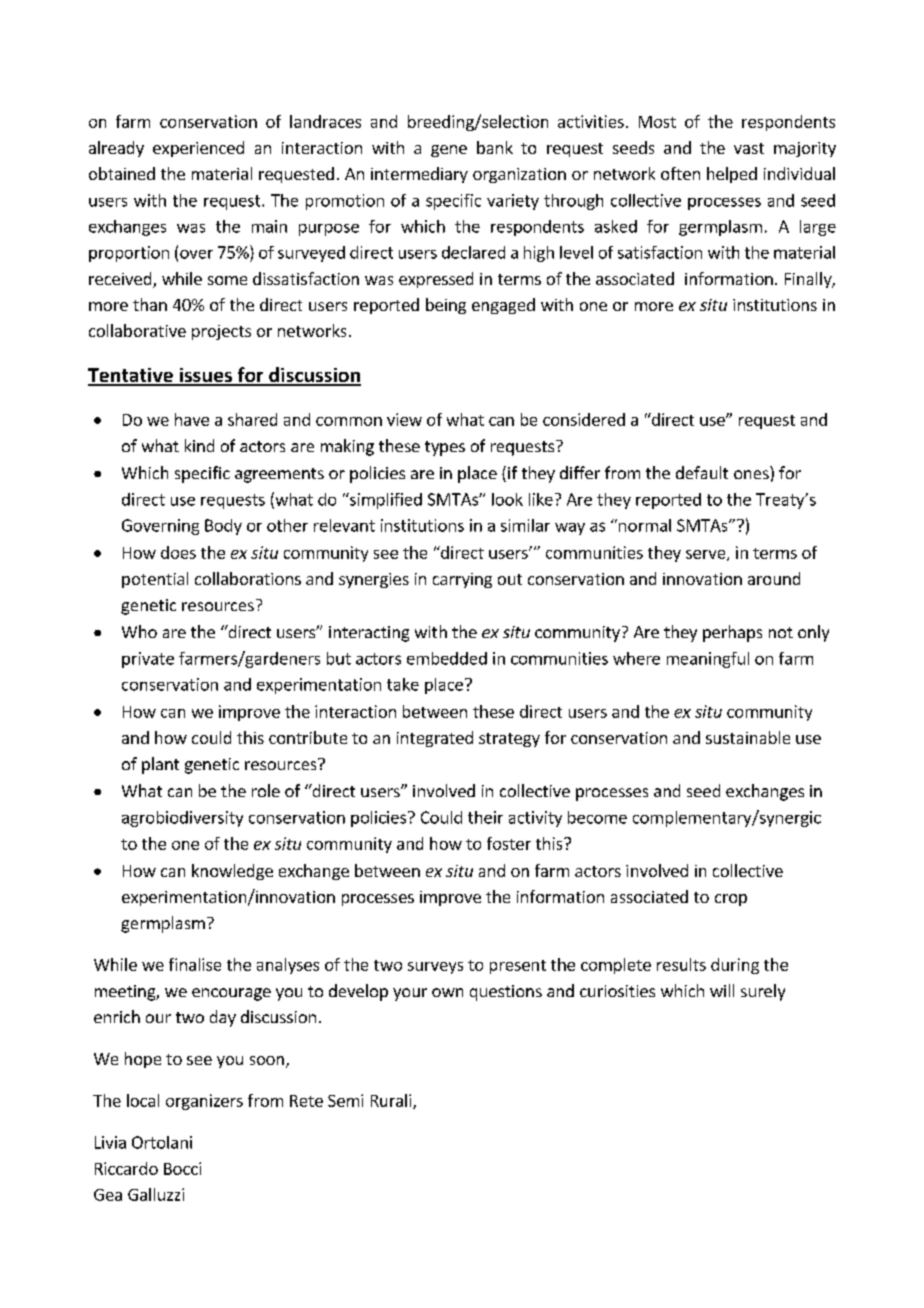  Describe the element at coordinates (809, 280) in the image. I see `Finally` at that location.
